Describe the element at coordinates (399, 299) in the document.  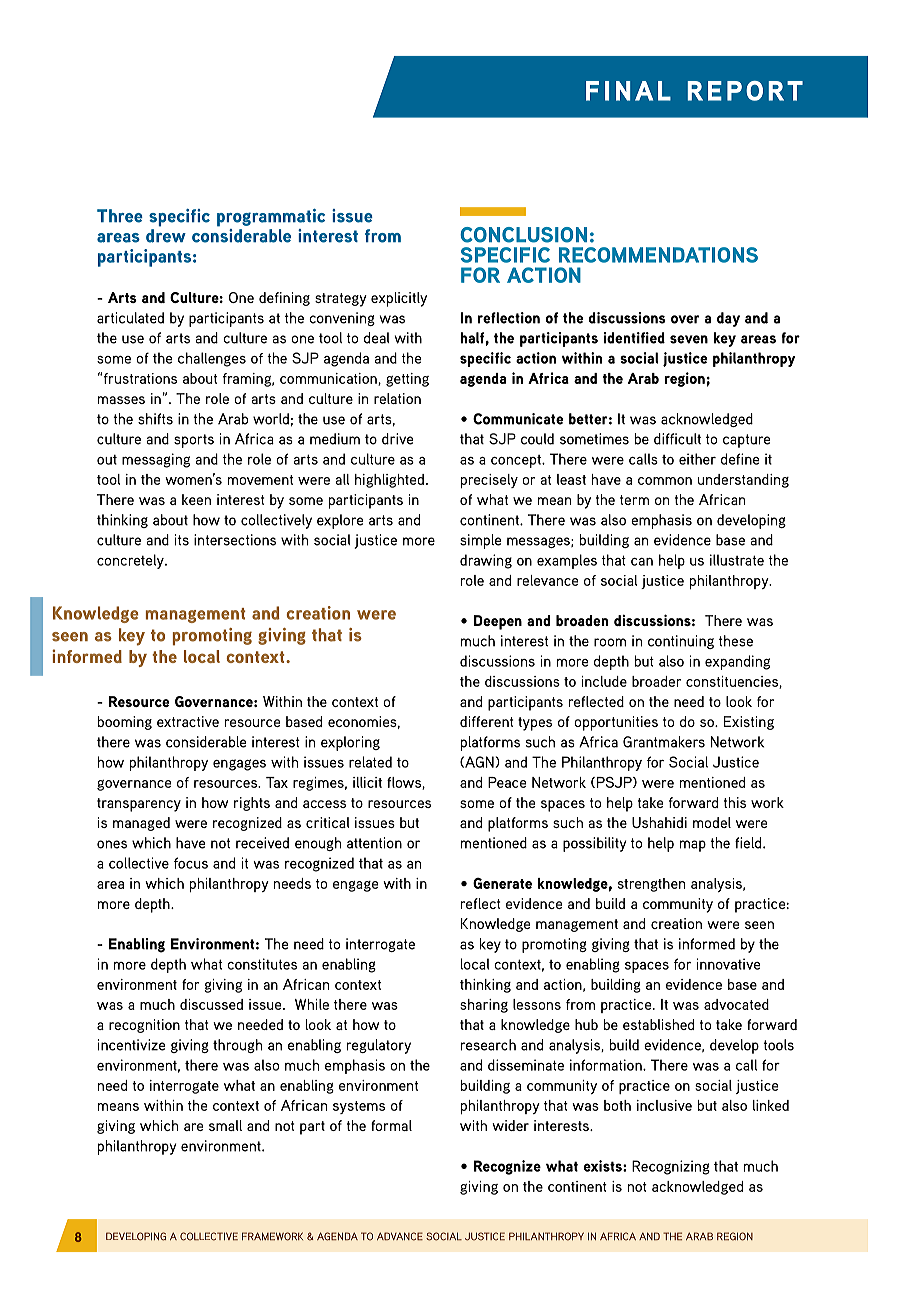
I see `explicitly` at that location.
